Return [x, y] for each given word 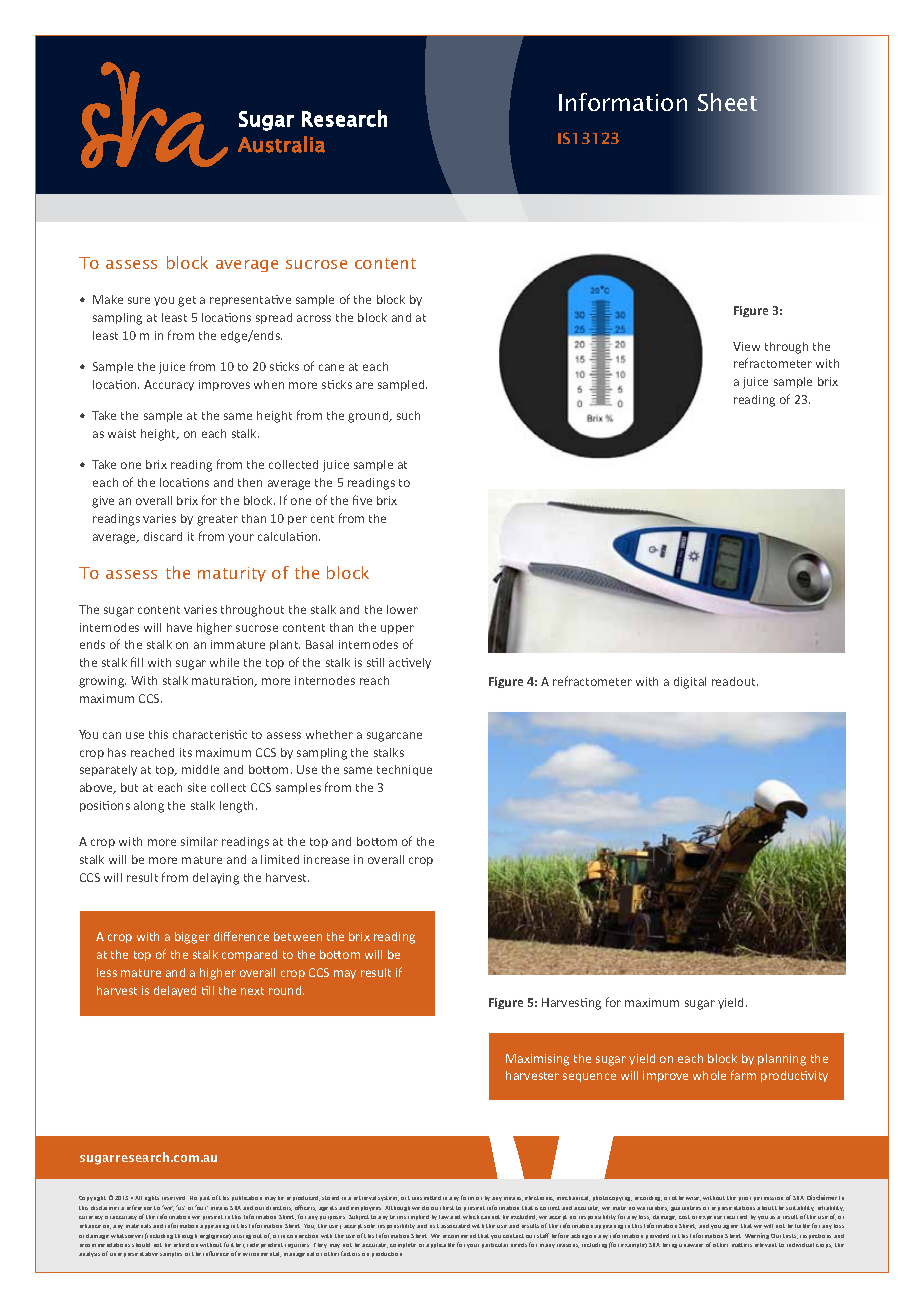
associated [455, 1226]
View [746, 346]
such [408, 415]
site [197, 787]
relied [181, 1245]
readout [735, 681]
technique [404, 770]
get [187, 301]
